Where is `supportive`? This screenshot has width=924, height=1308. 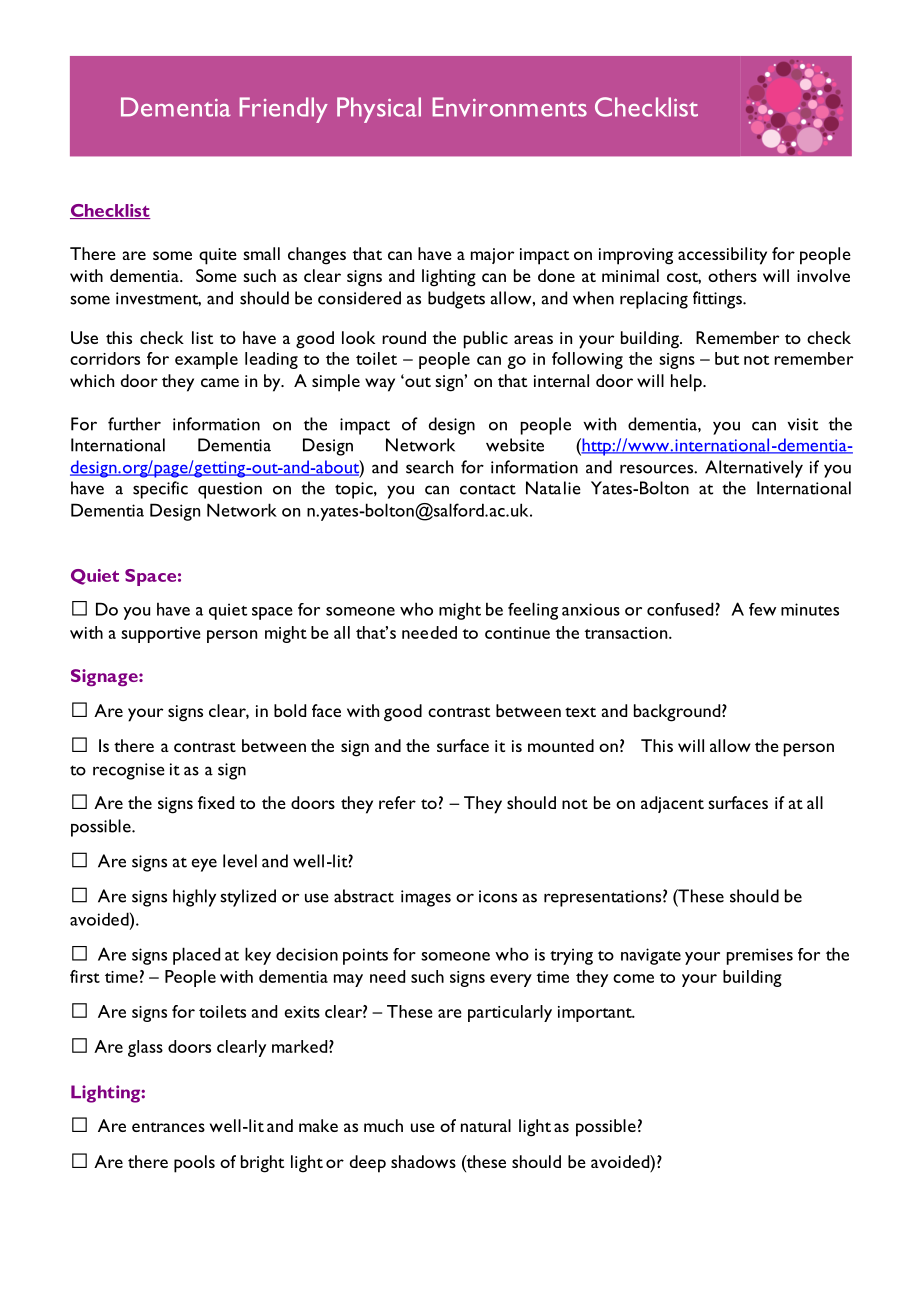
supportive is located at coordinates (160, 635).
